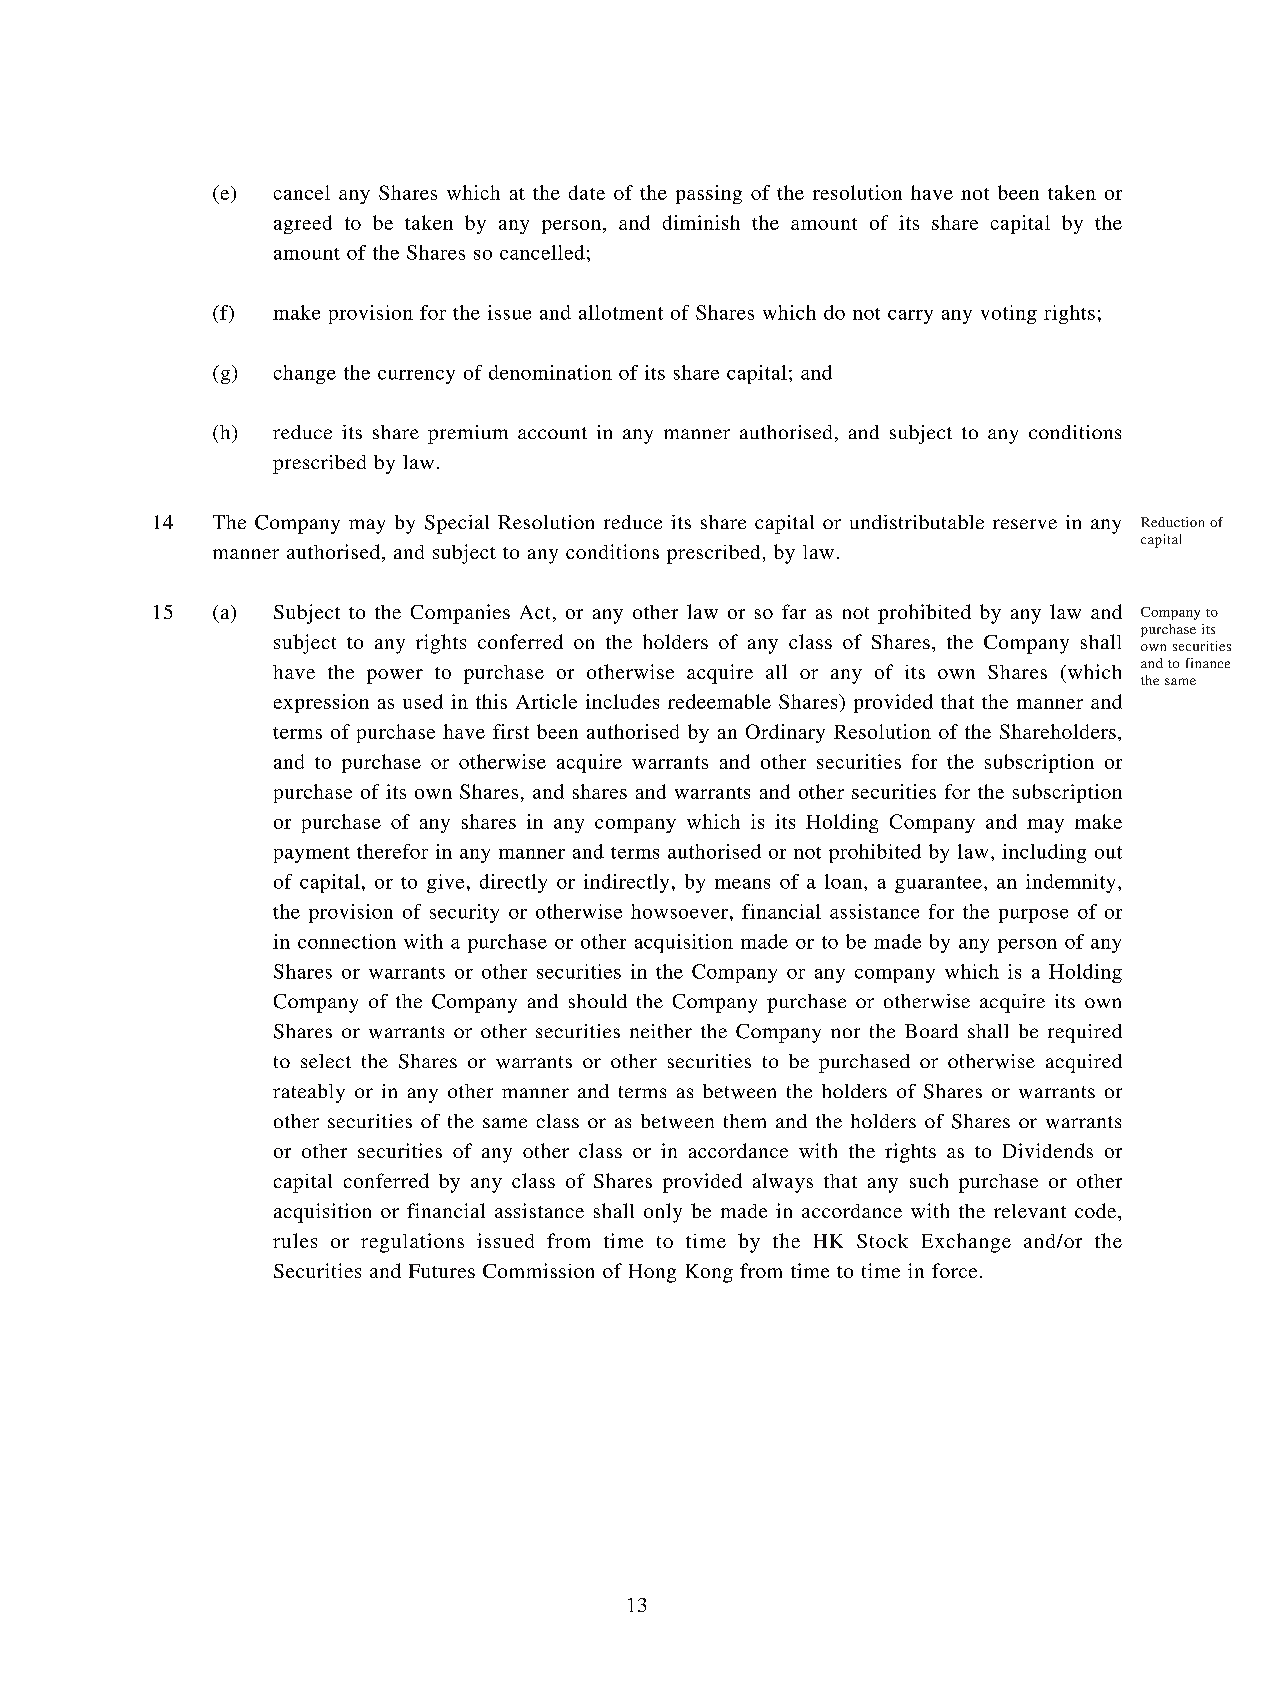  I want to click on Kong, so click(709, 1273).
